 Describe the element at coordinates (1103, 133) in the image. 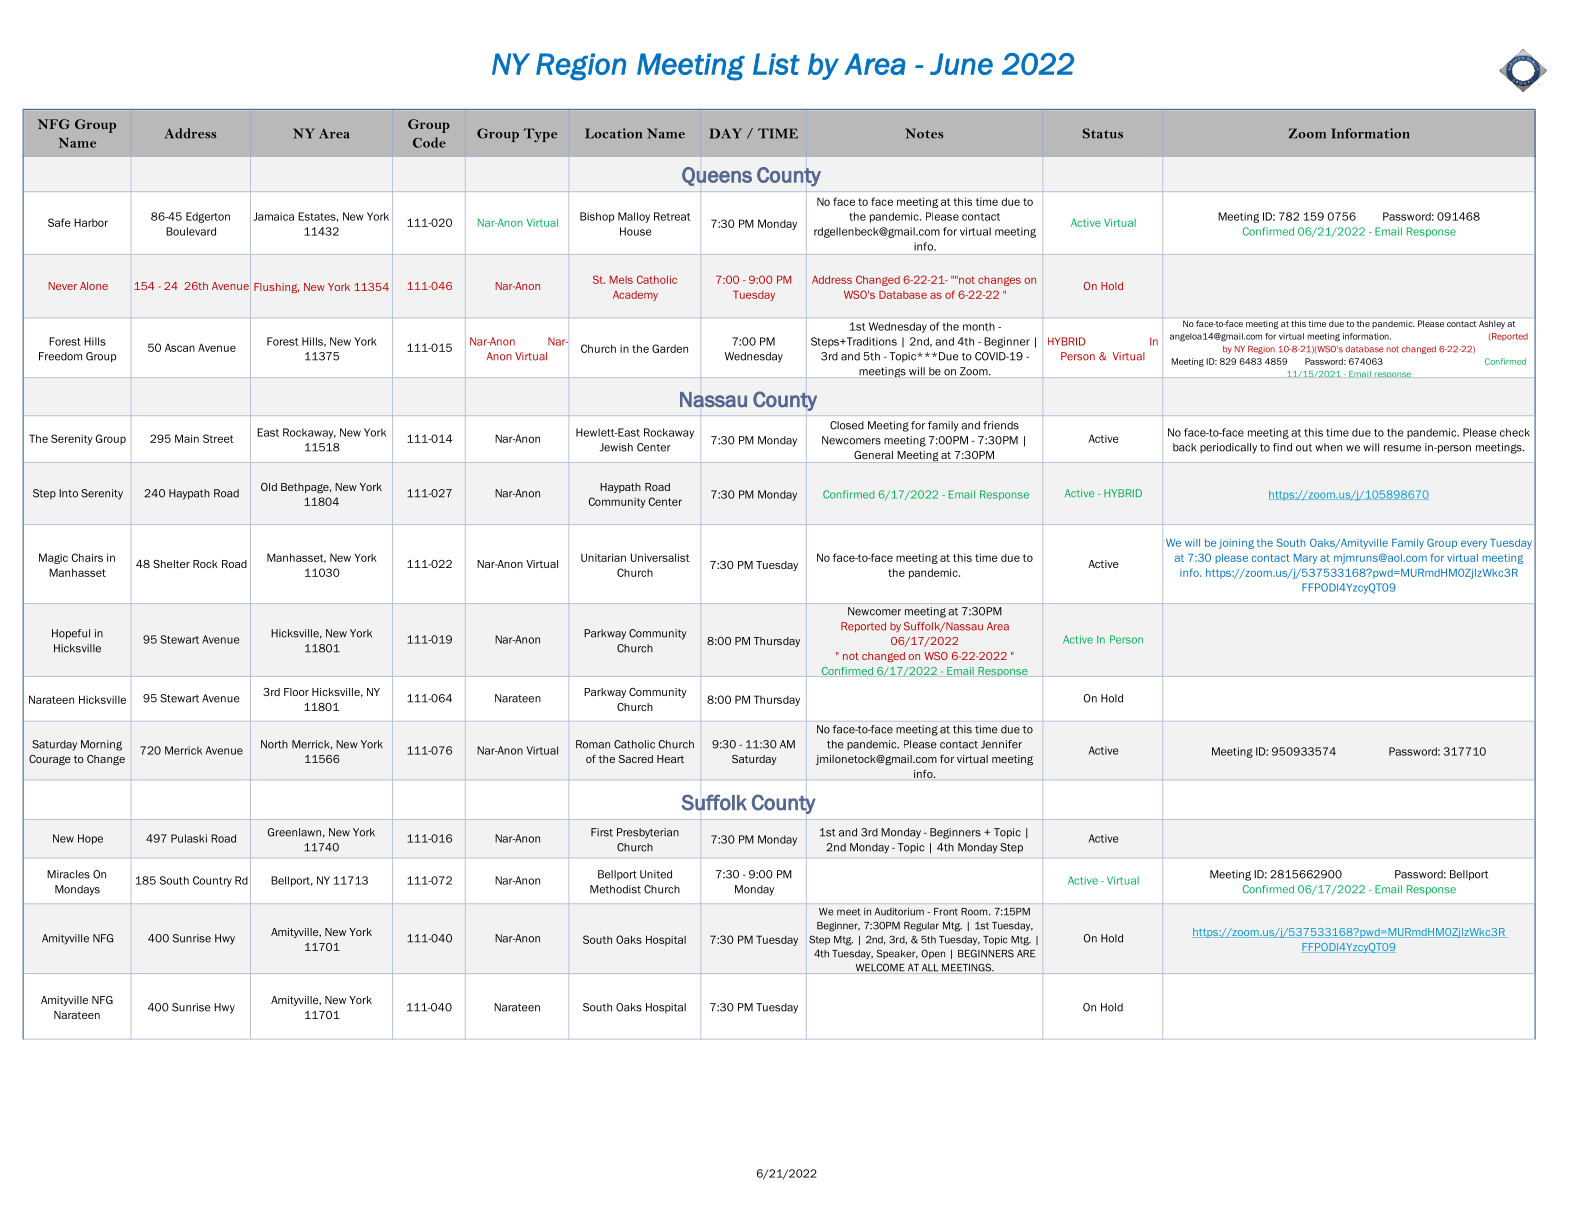

I see `Status` at that location.
